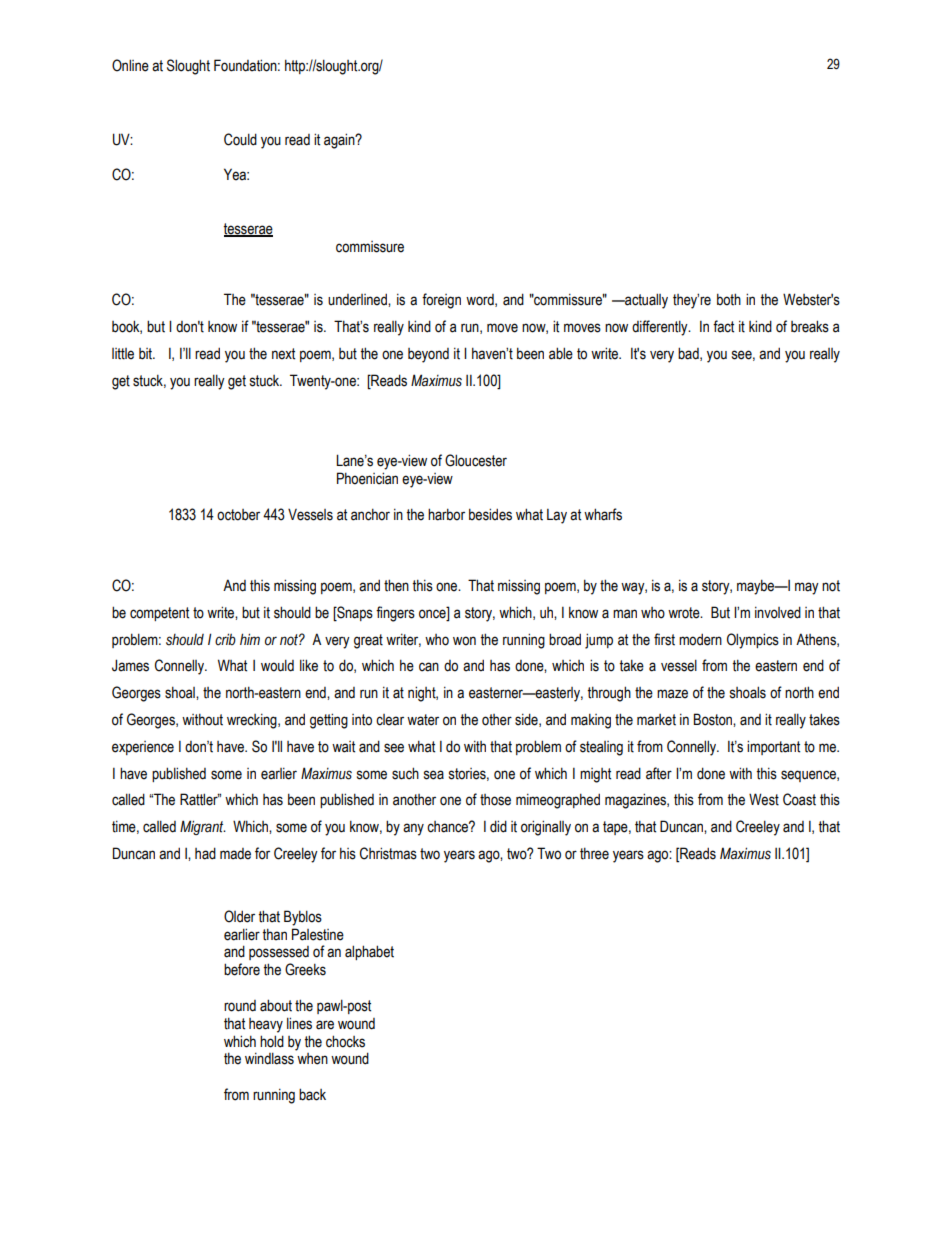 This screenshot has width=952, height=1233. I want to click on windlass, so click(269, 1058).
